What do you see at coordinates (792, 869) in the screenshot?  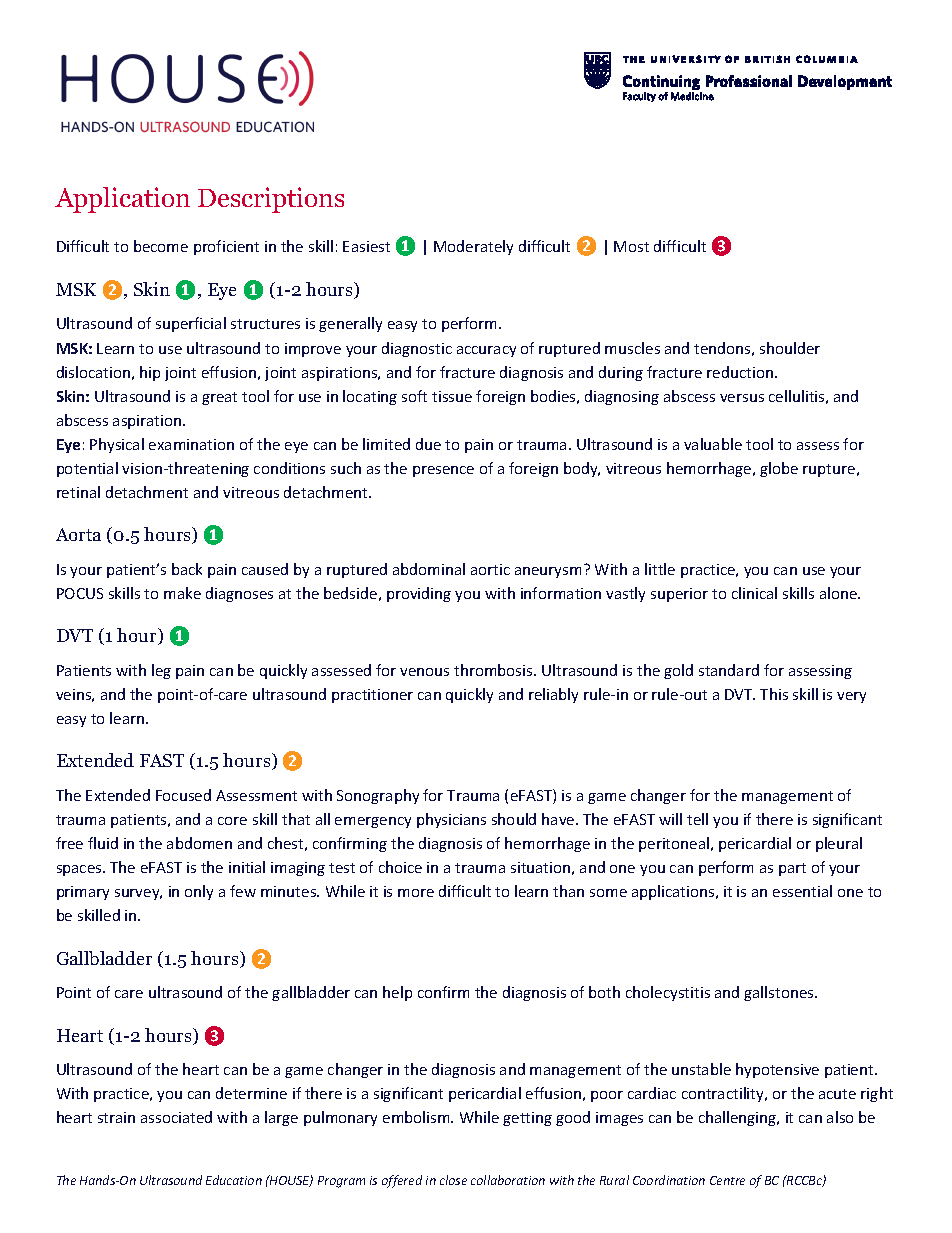 I see `part` at bounding box center [792, 869].
